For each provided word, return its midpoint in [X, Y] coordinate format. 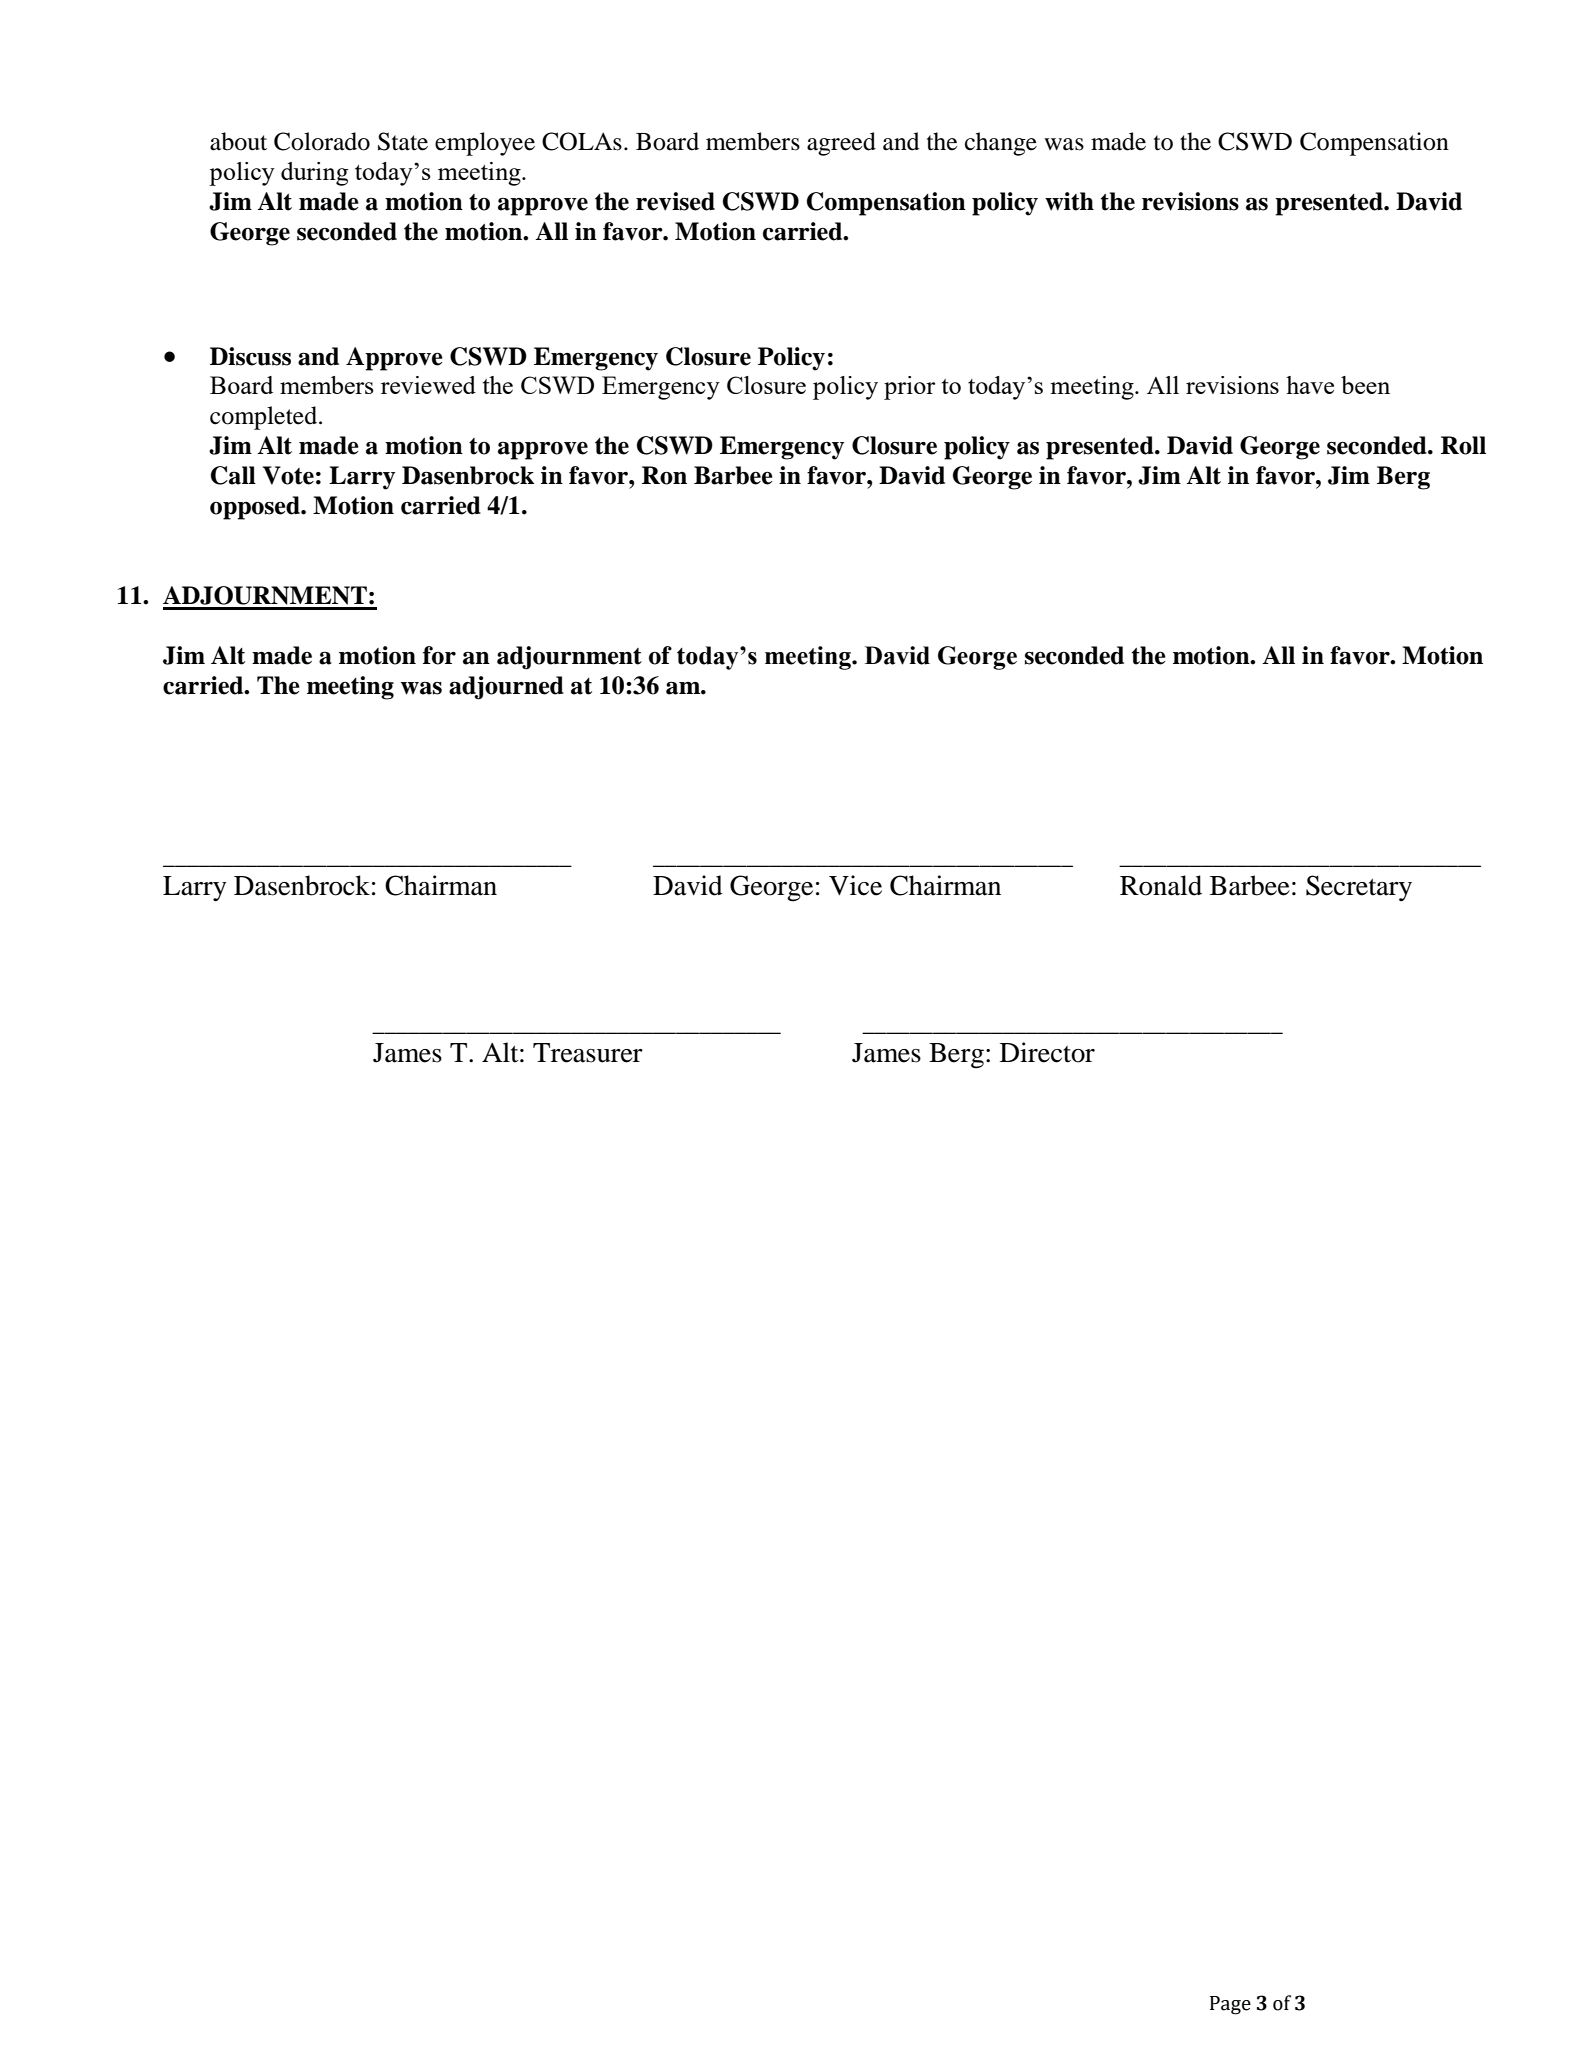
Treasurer [588, 1053]
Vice [855, 885]
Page [1230, 2005]
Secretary [1359, 888]
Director [1047, 1052]
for [439, 655]
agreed [841, 144]
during [314, 174]
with [1069, 201]
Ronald [1161, 885]
